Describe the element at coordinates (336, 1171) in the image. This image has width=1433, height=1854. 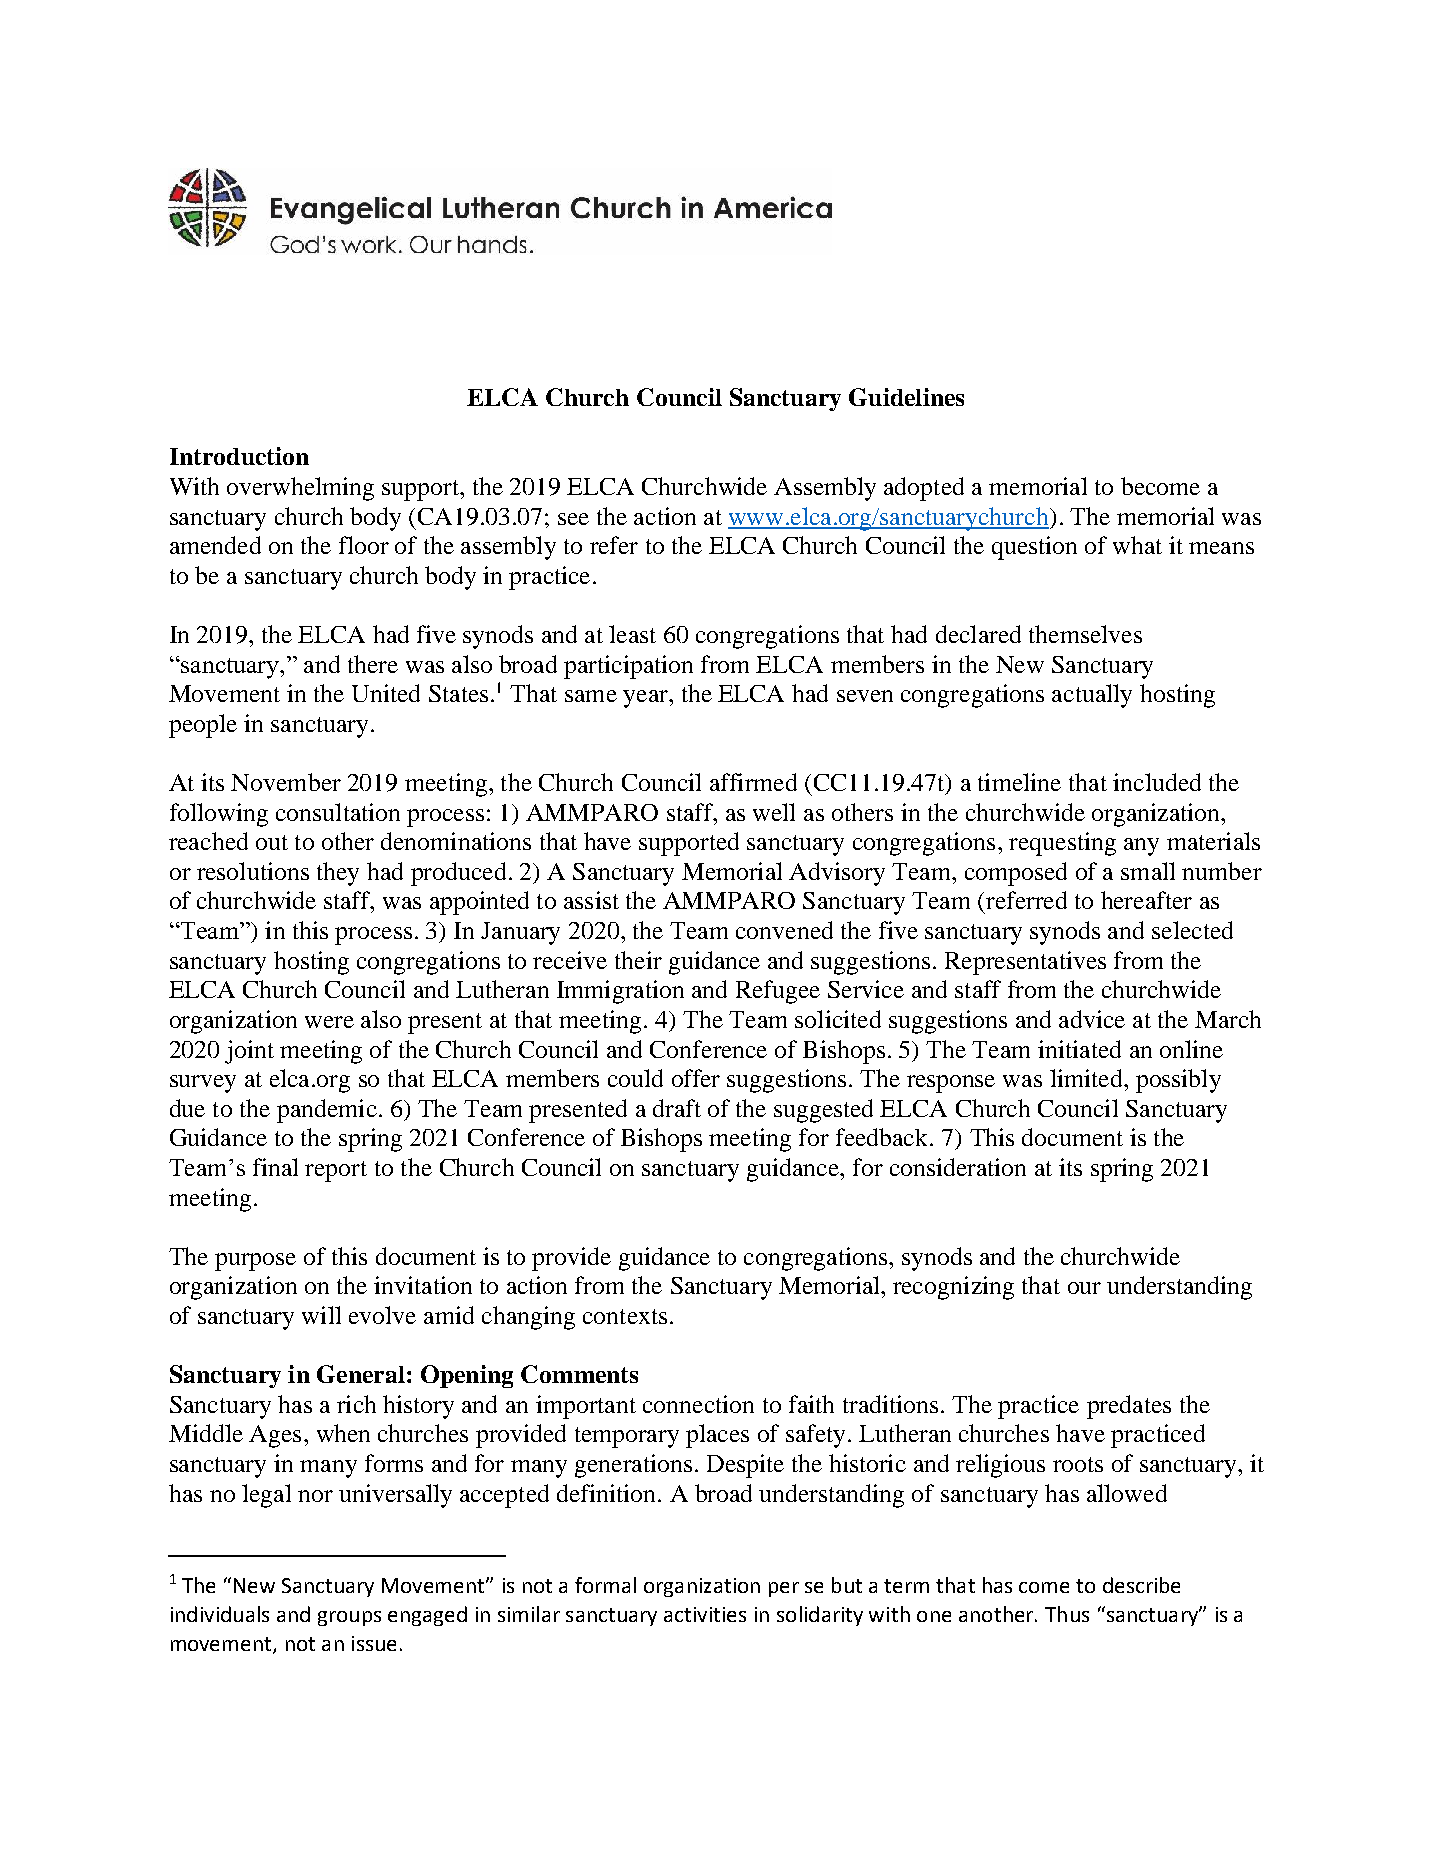
I see `report` at that location.
